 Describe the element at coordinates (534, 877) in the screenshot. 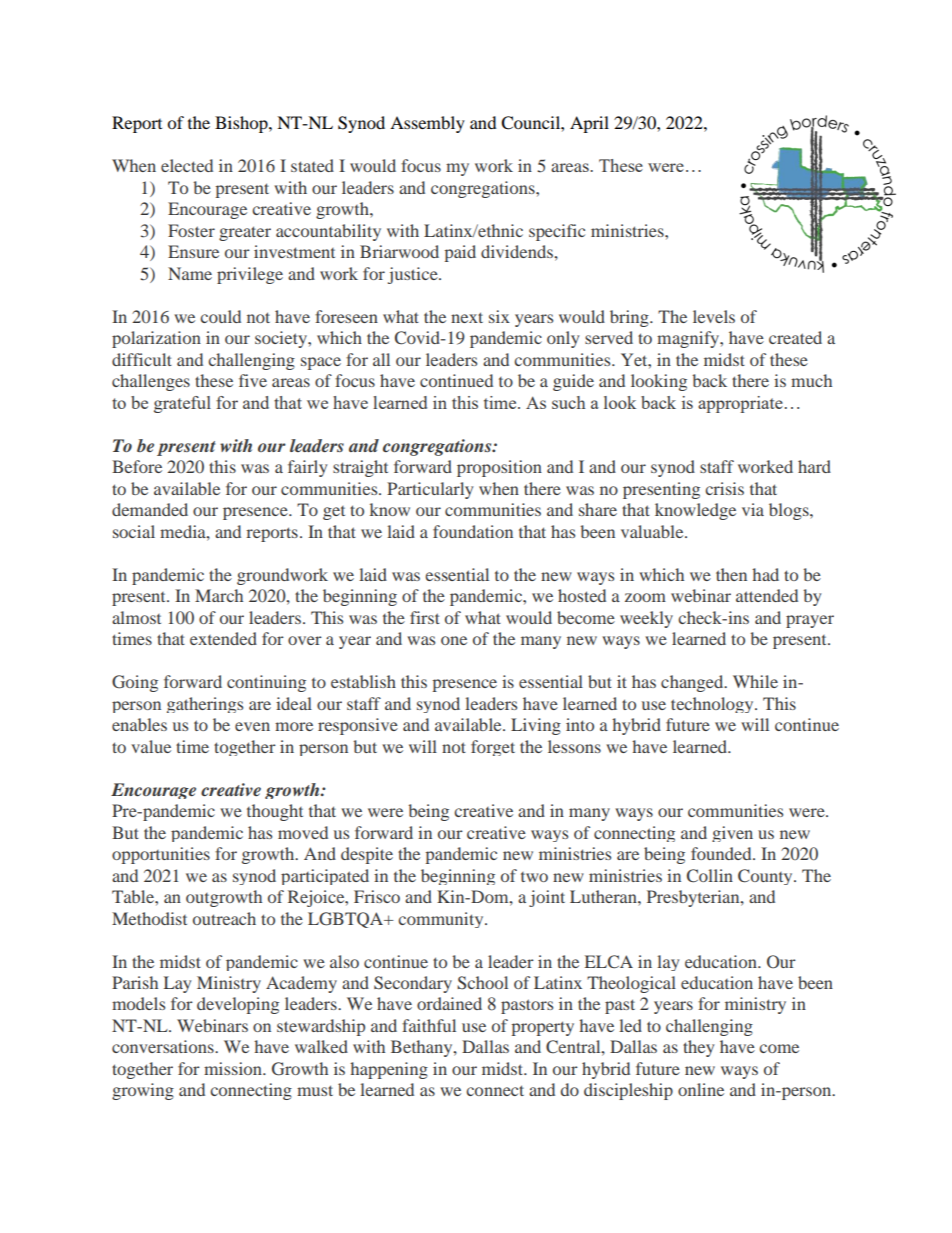

I see `two` at that location.
